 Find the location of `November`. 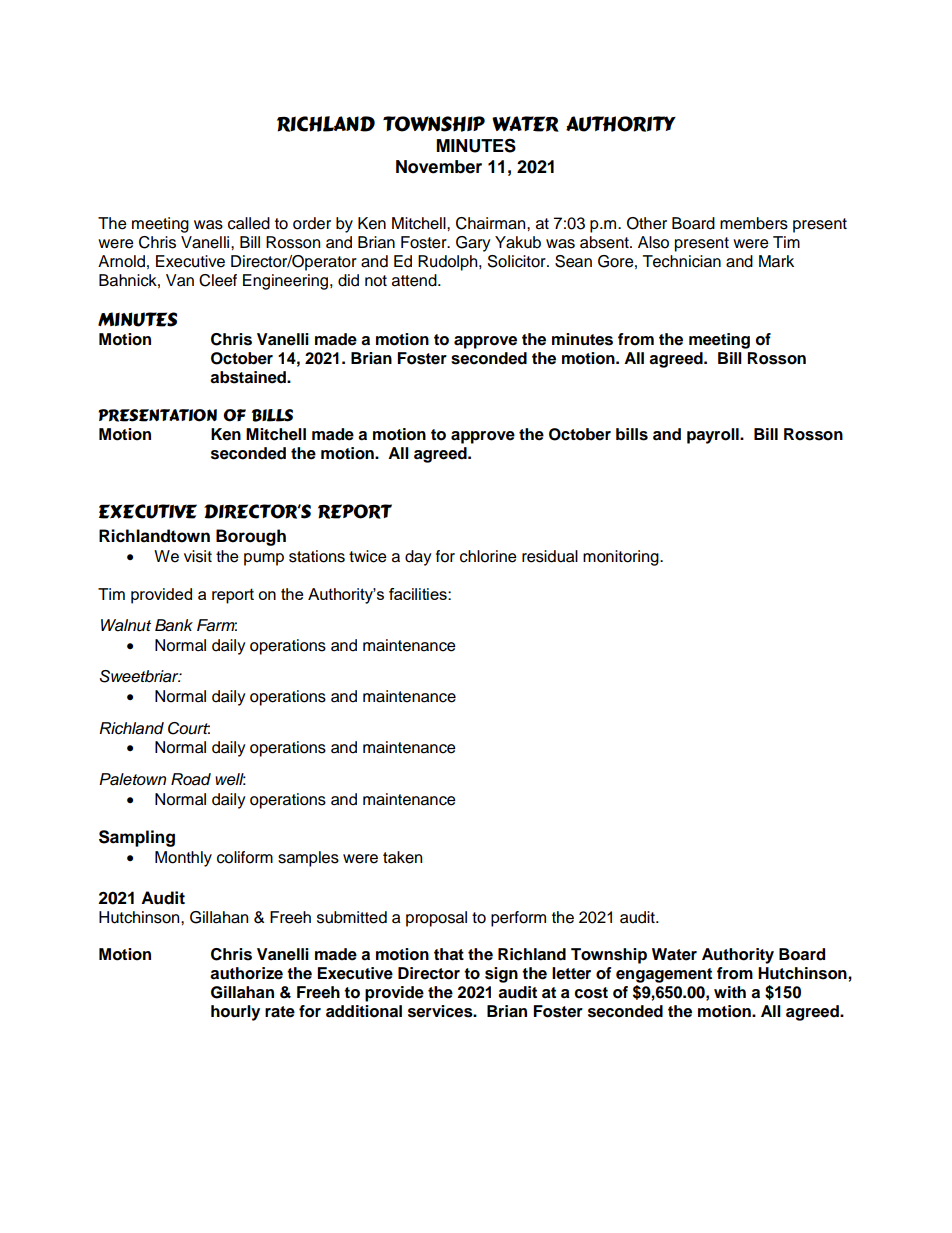

November is located at coordinates (439, 167).
